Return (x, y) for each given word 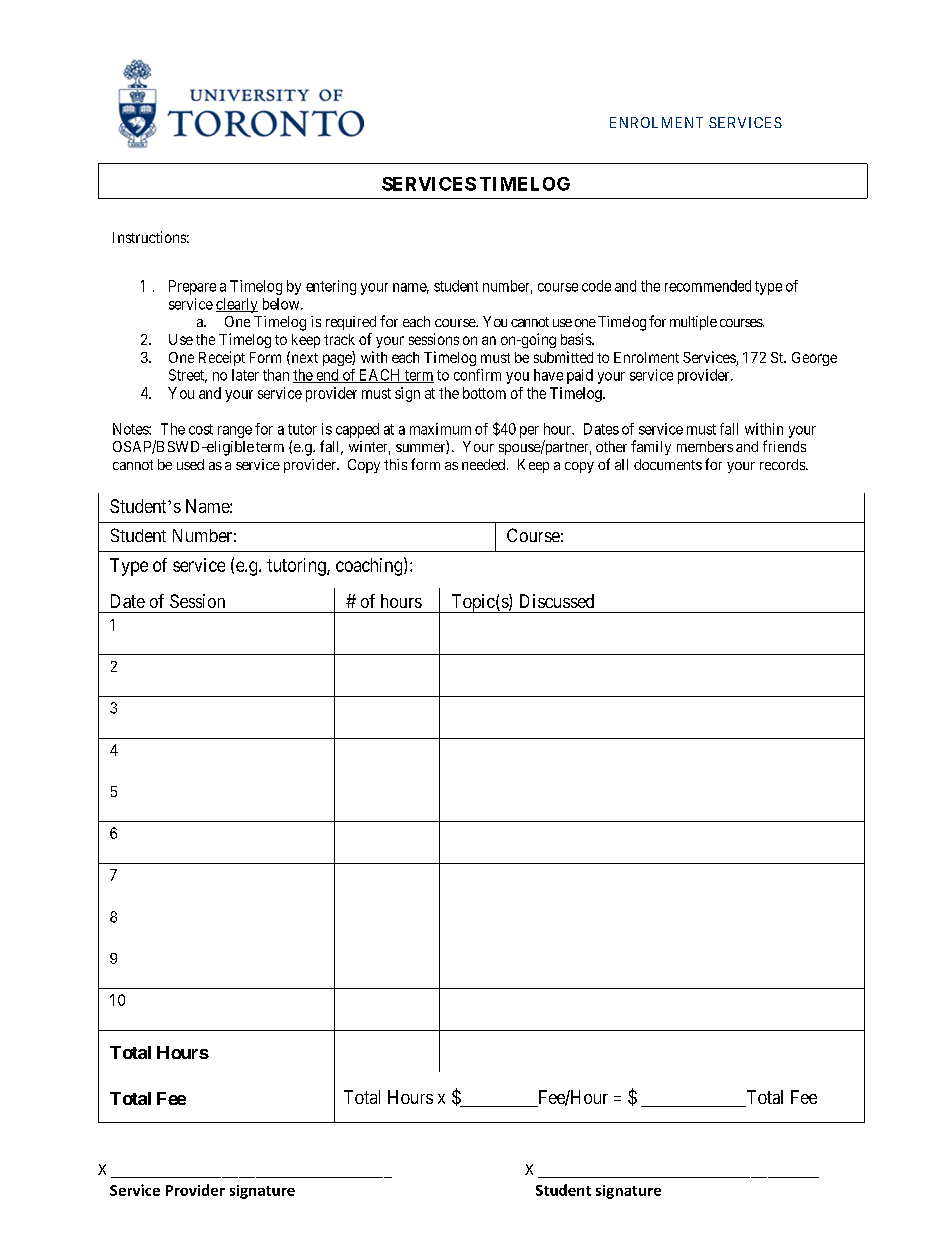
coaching (370, 566)
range (235, 432)
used (190, 464)
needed (485, 464)
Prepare (192, 287)
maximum (440, 429)
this (395, 464)
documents (668, 464)
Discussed (557, 601)
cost (201, 429)
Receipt (222, 358)
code (596, 286)
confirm (477, 375)
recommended (708, 286)
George (814, 359)
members (705, 446)
